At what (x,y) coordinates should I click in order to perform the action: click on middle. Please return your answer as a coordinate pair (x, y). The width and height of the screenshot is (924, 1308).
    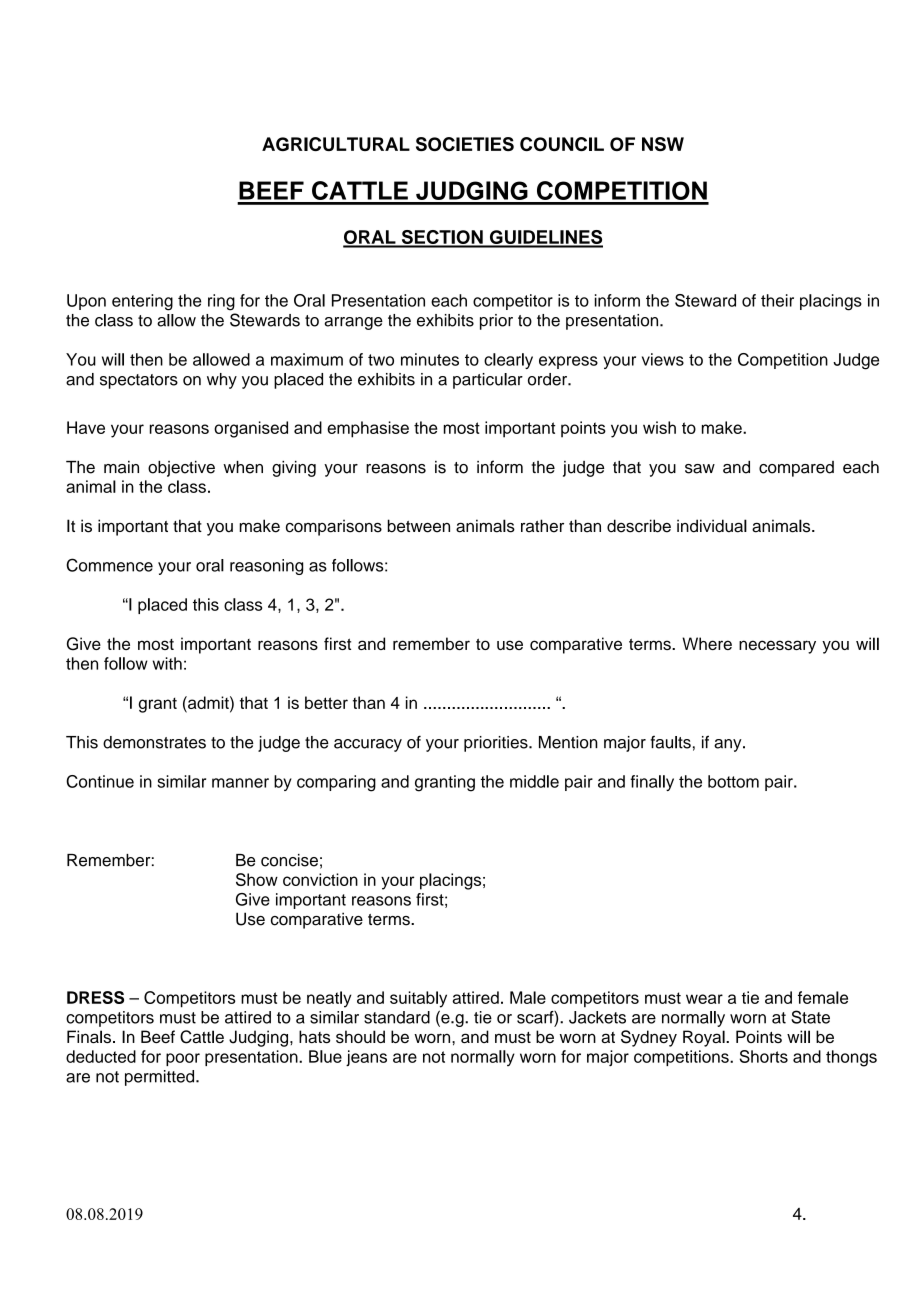
    Looking at the image, I should click on (534, 781).
